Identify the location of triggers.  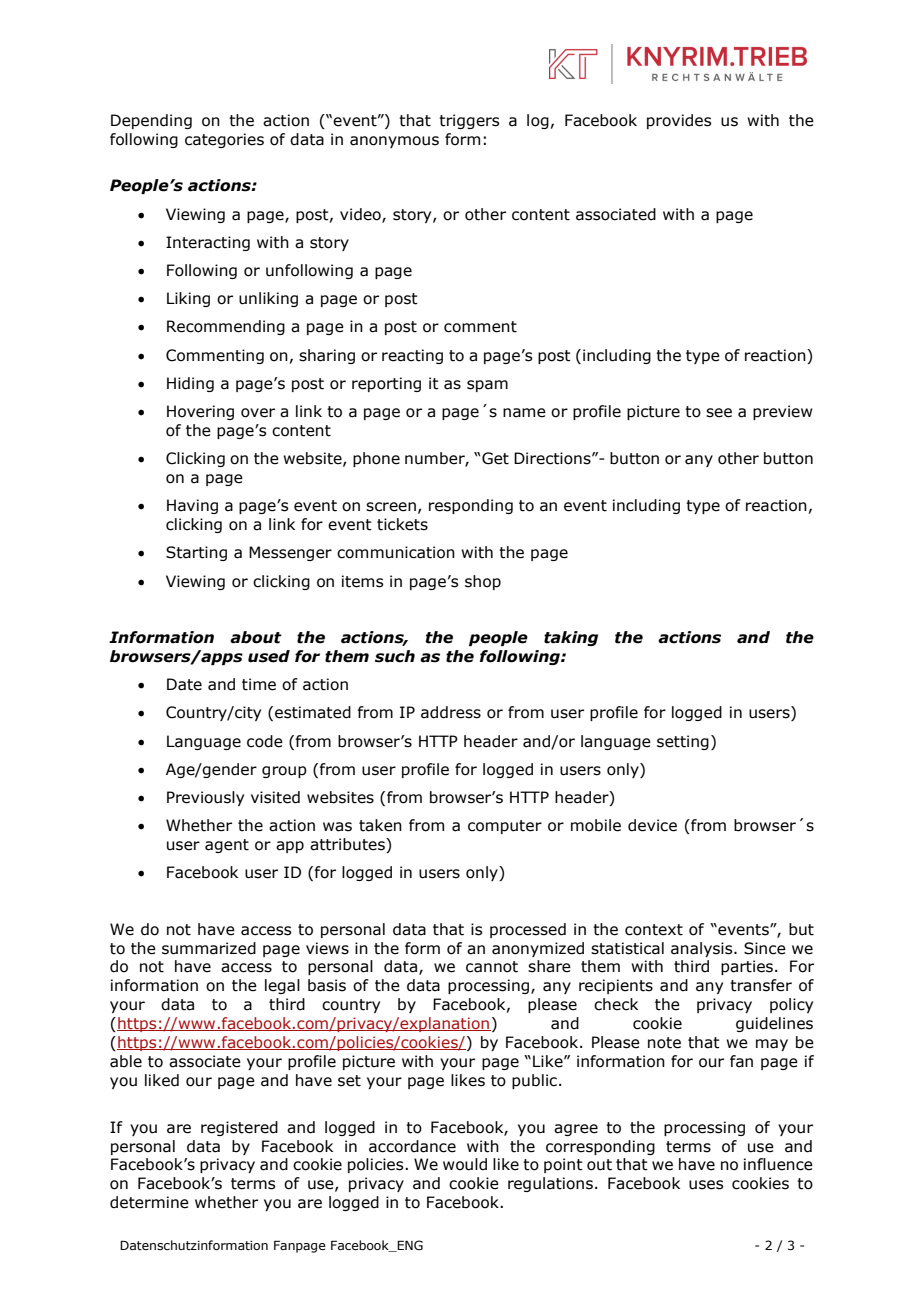
(469, 121).
